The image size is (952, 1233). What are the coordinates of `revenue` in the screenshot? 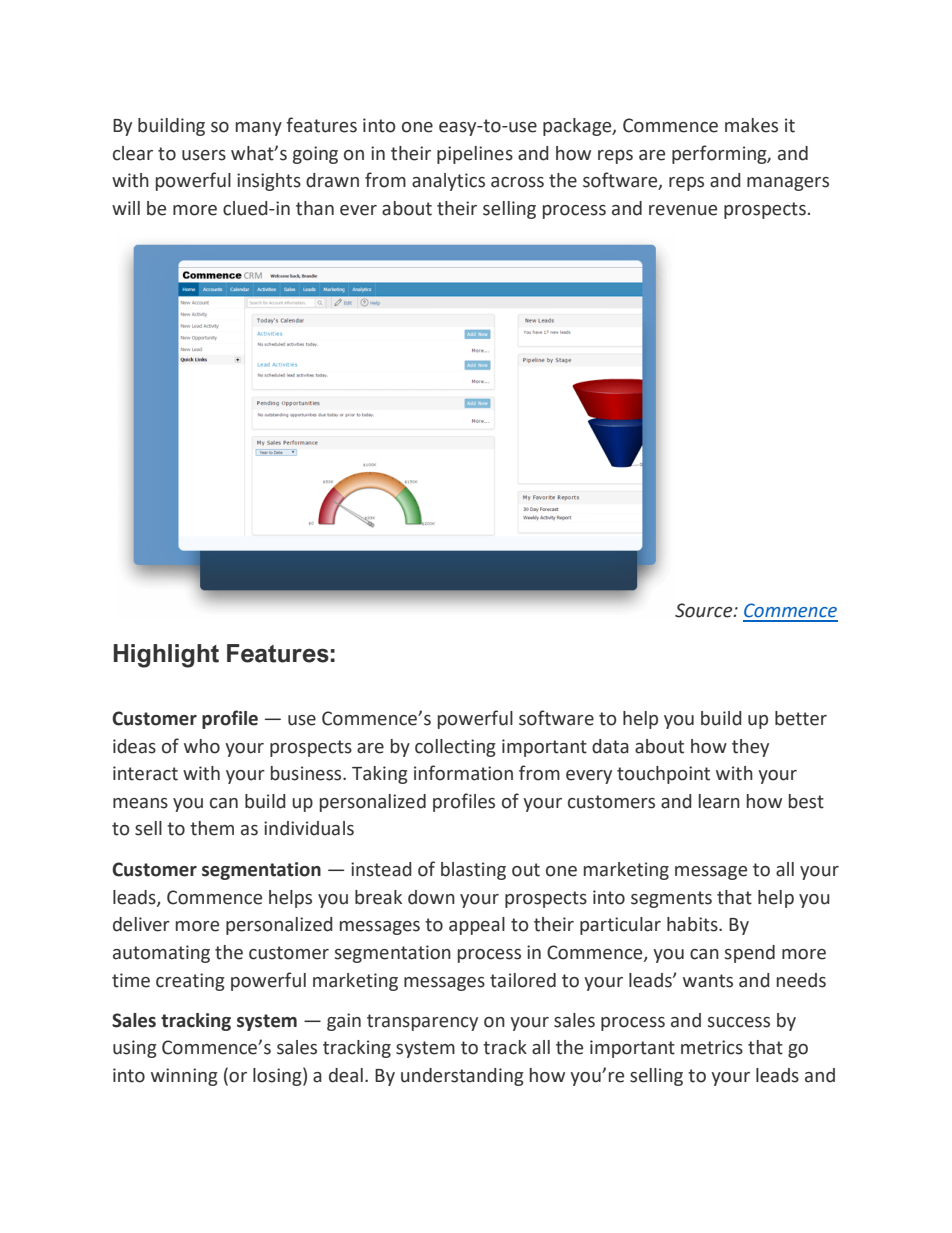 It's located at (683, 210).
